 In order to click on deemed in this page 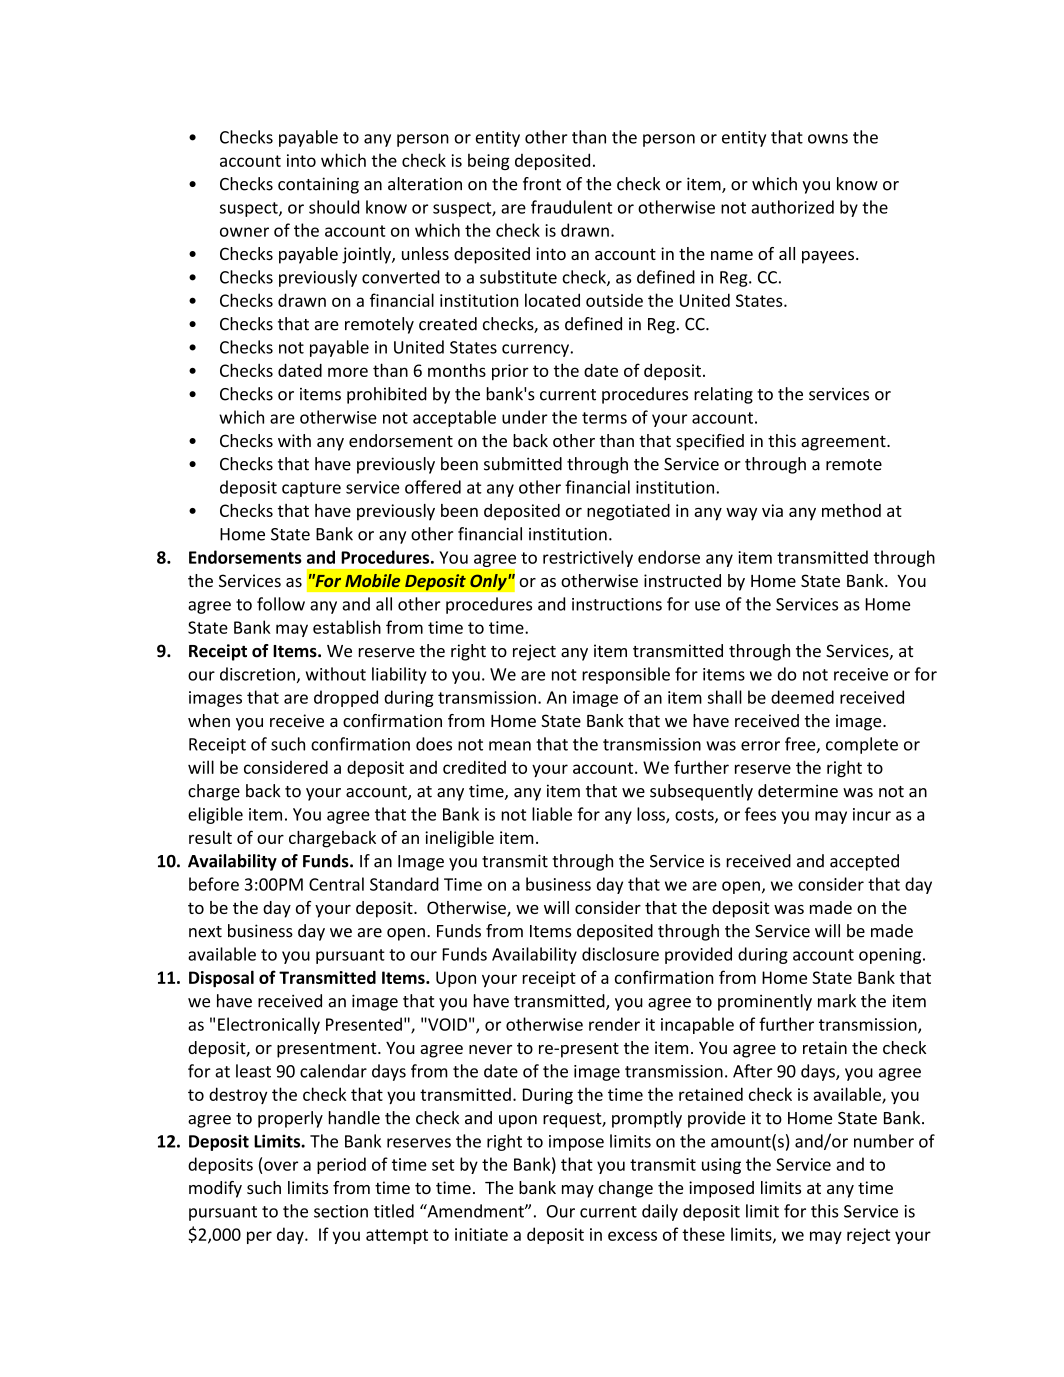, I will do `click(802, 697)`.
